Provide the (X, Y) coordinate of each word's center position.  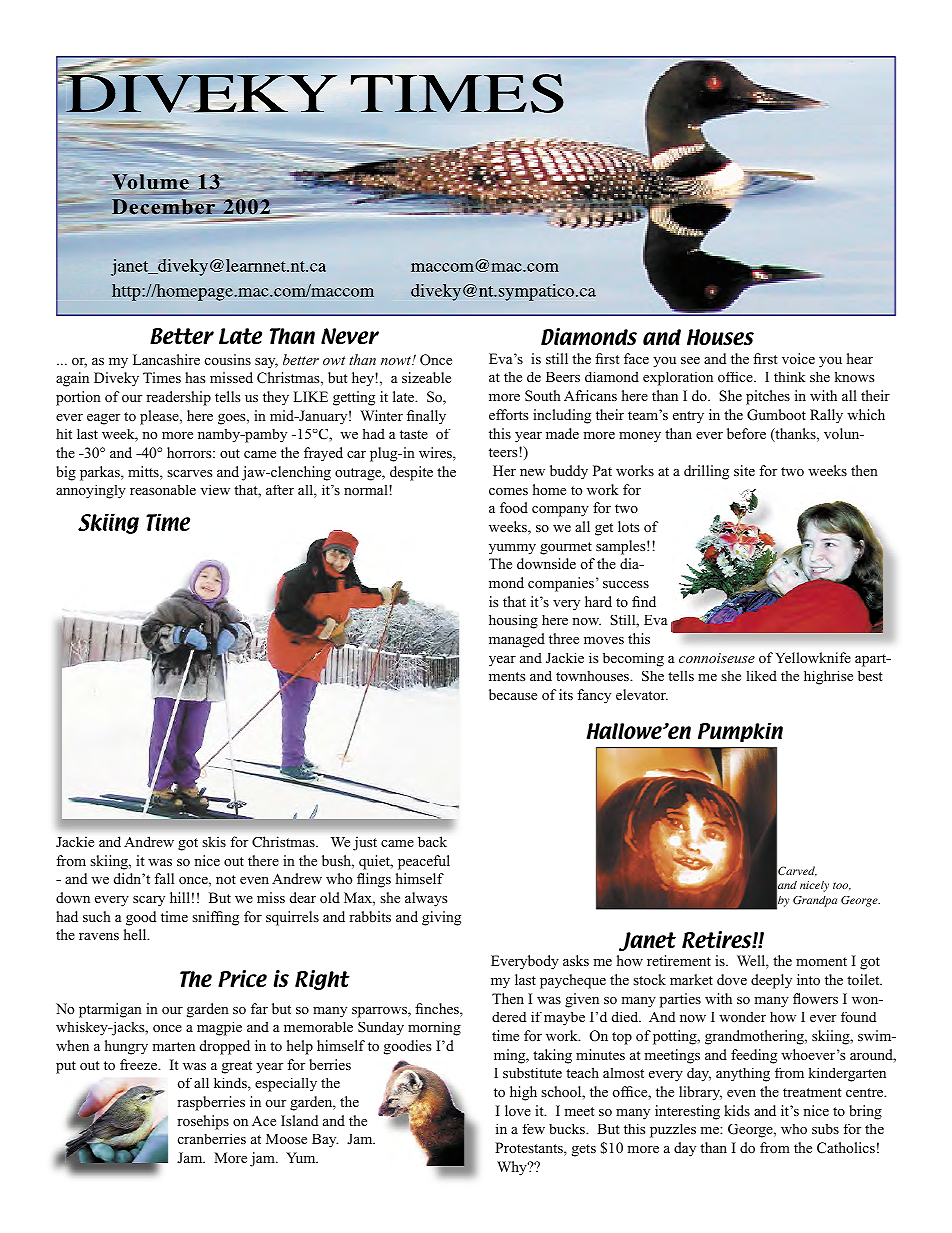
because (513, 694)
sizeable (426, 377)
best (870, 676)
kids (737, 1110)
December (163, 207)
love (518, 1110)
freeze (140, 1064)
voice (798, 358)
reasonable (163, 490)
